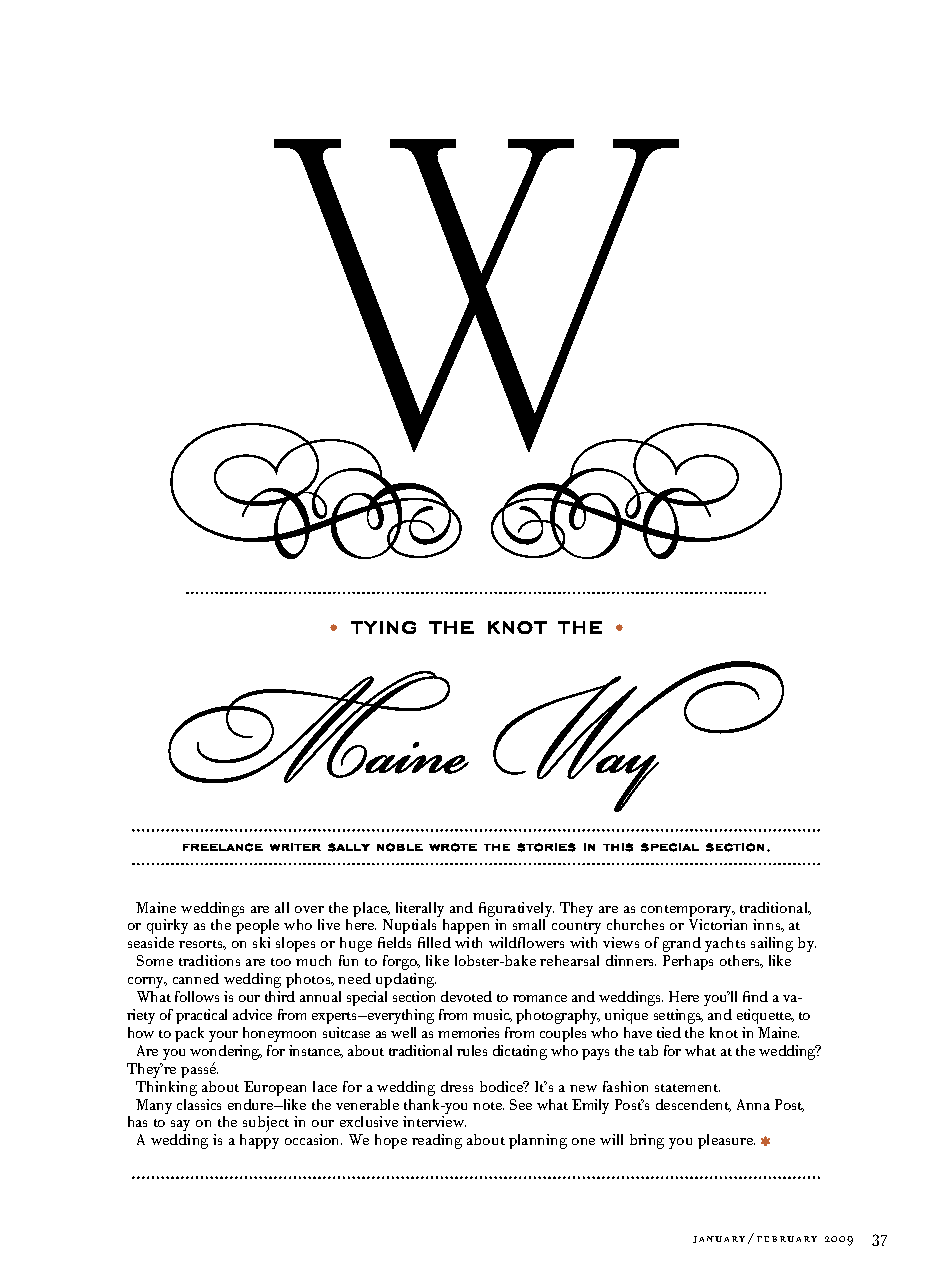 This document has height=1275, width=952. What do you see at coordinates (688, 912) in the document?
I see `contemporary` at bounding box center [688, 912].
